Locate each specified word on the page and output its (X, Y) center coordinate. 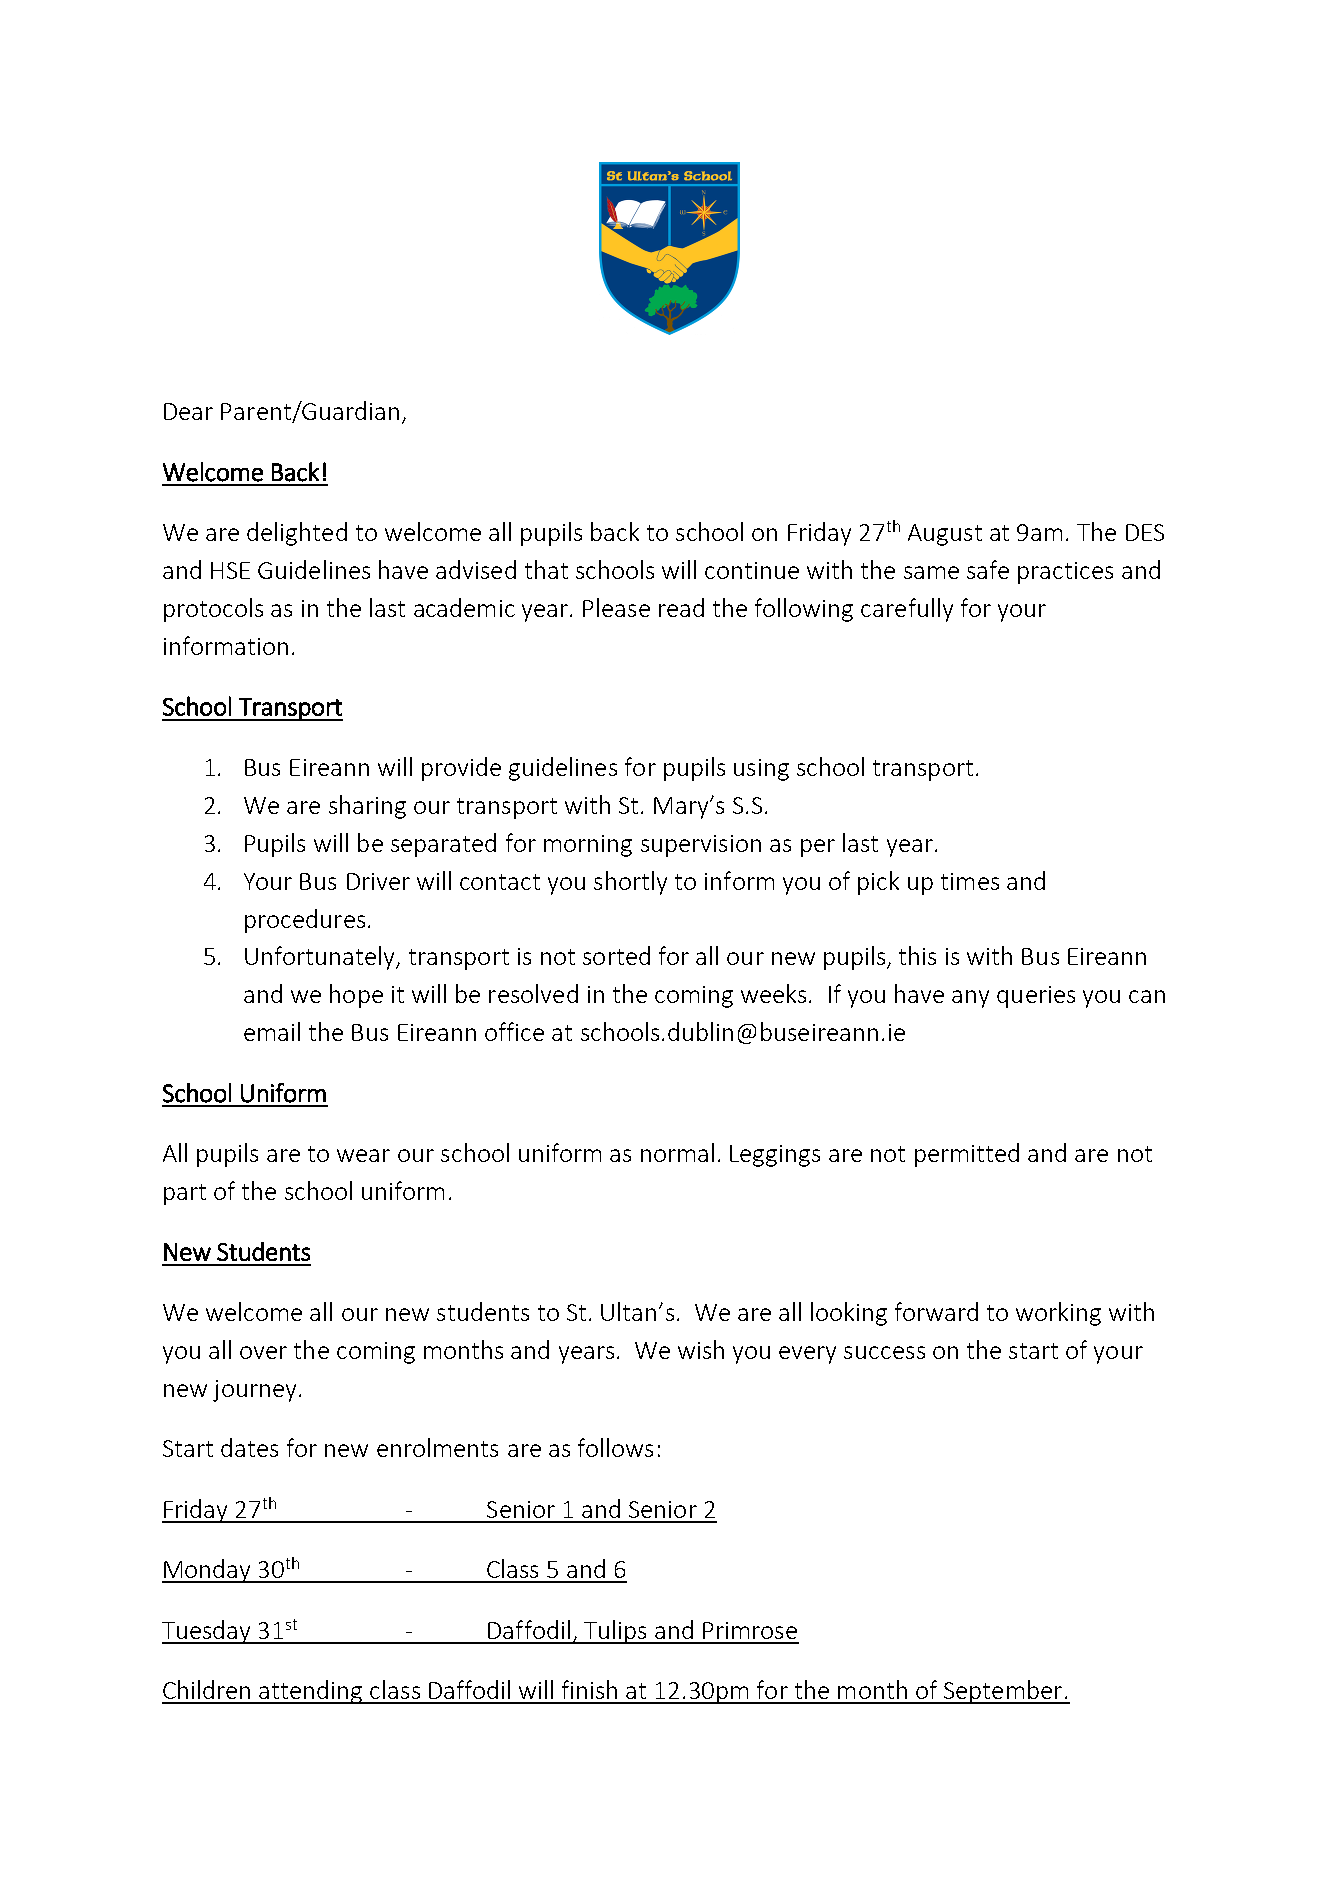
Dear (188, 411)
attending (311, 1692)
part (185, 1194)
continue (752, 570)
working (1058, 1314)
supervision (701, 846)
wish (701, 1349)
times (970, 881)
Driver (378, 881)
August (945, 535)
